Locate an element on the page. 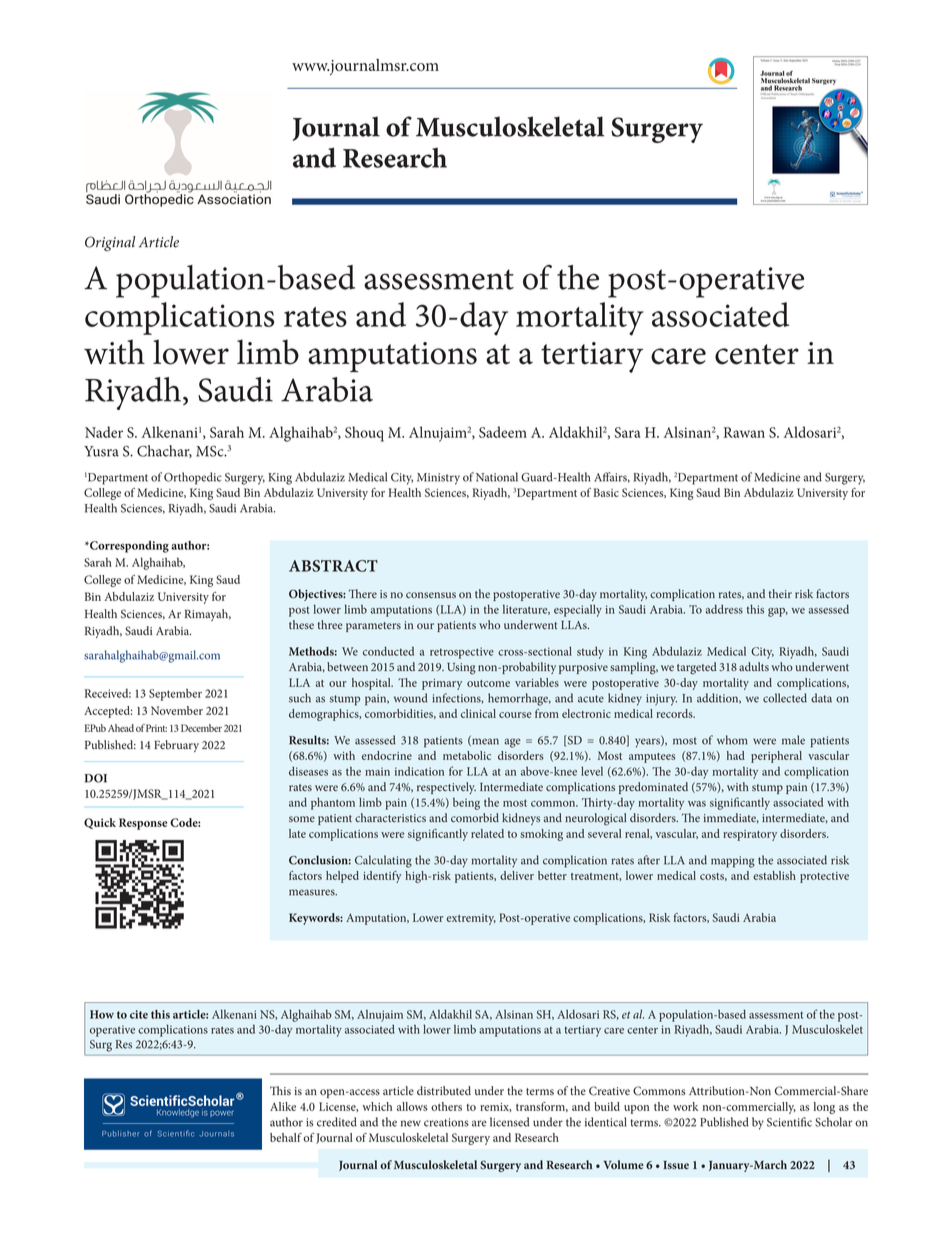  Response is located at coordinates (143, 824).
